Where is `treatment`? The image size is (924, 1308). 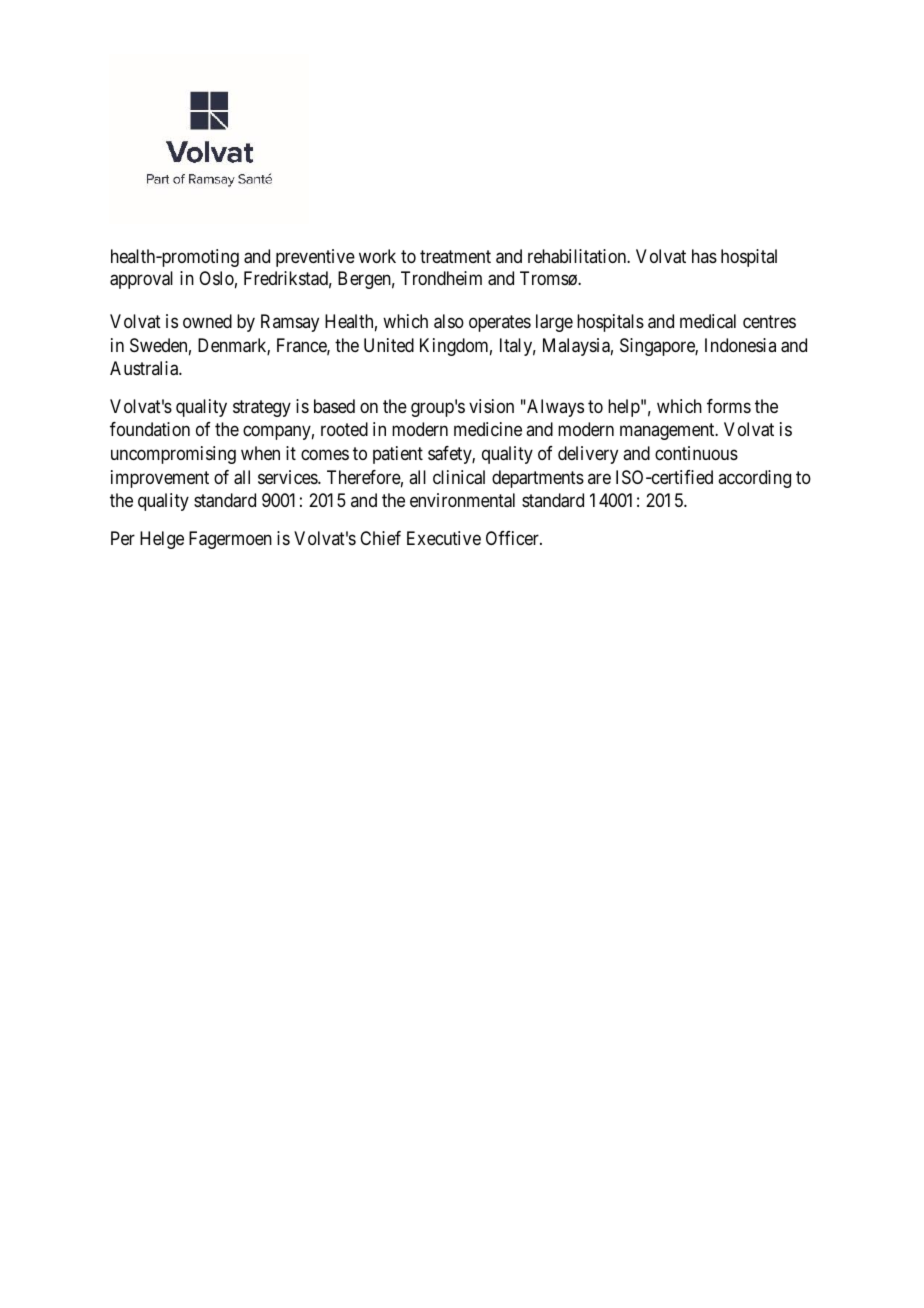
treatment is located at coordinates (455, 257).
